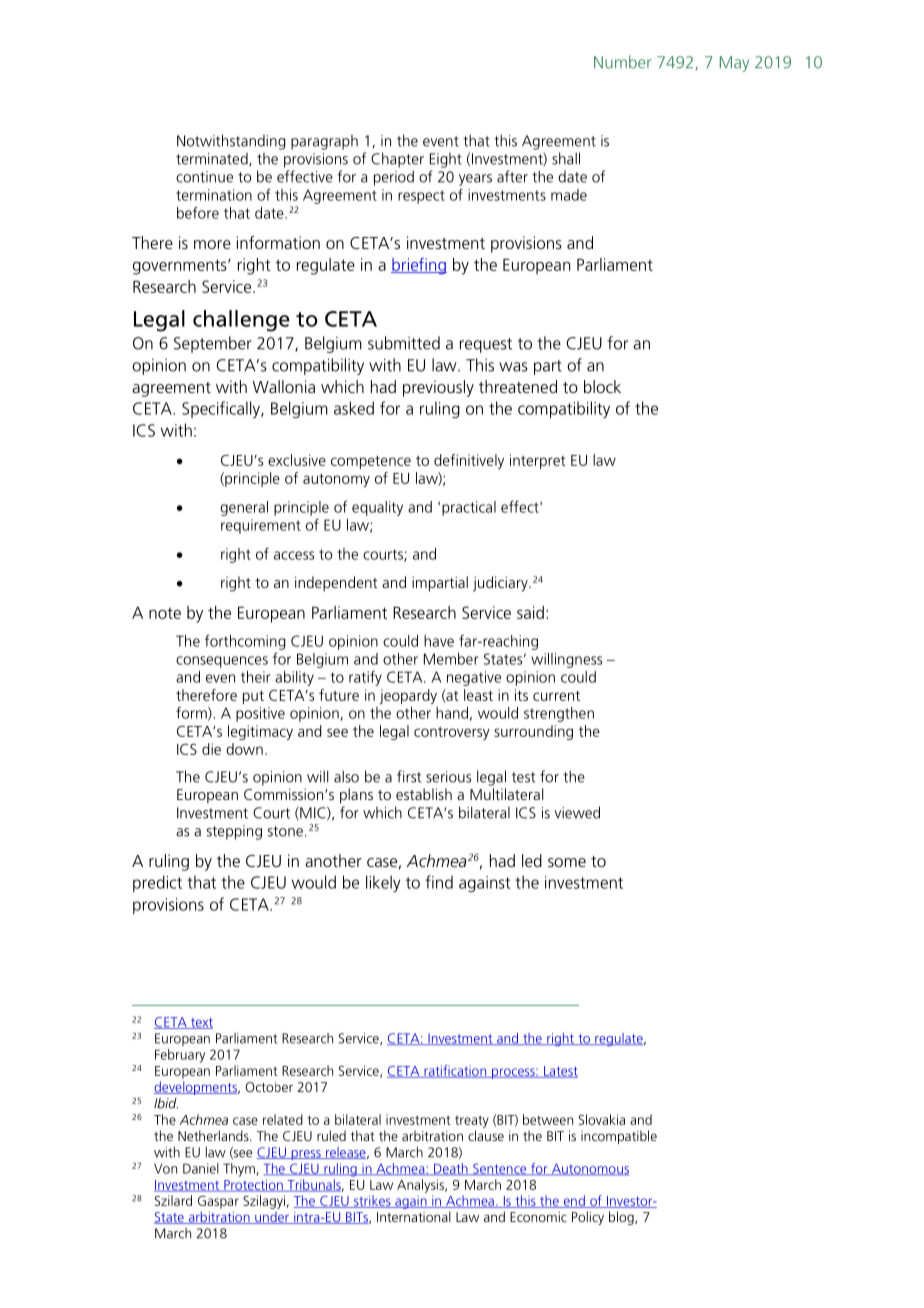  I want to click on Eight, so click(446, 160).
